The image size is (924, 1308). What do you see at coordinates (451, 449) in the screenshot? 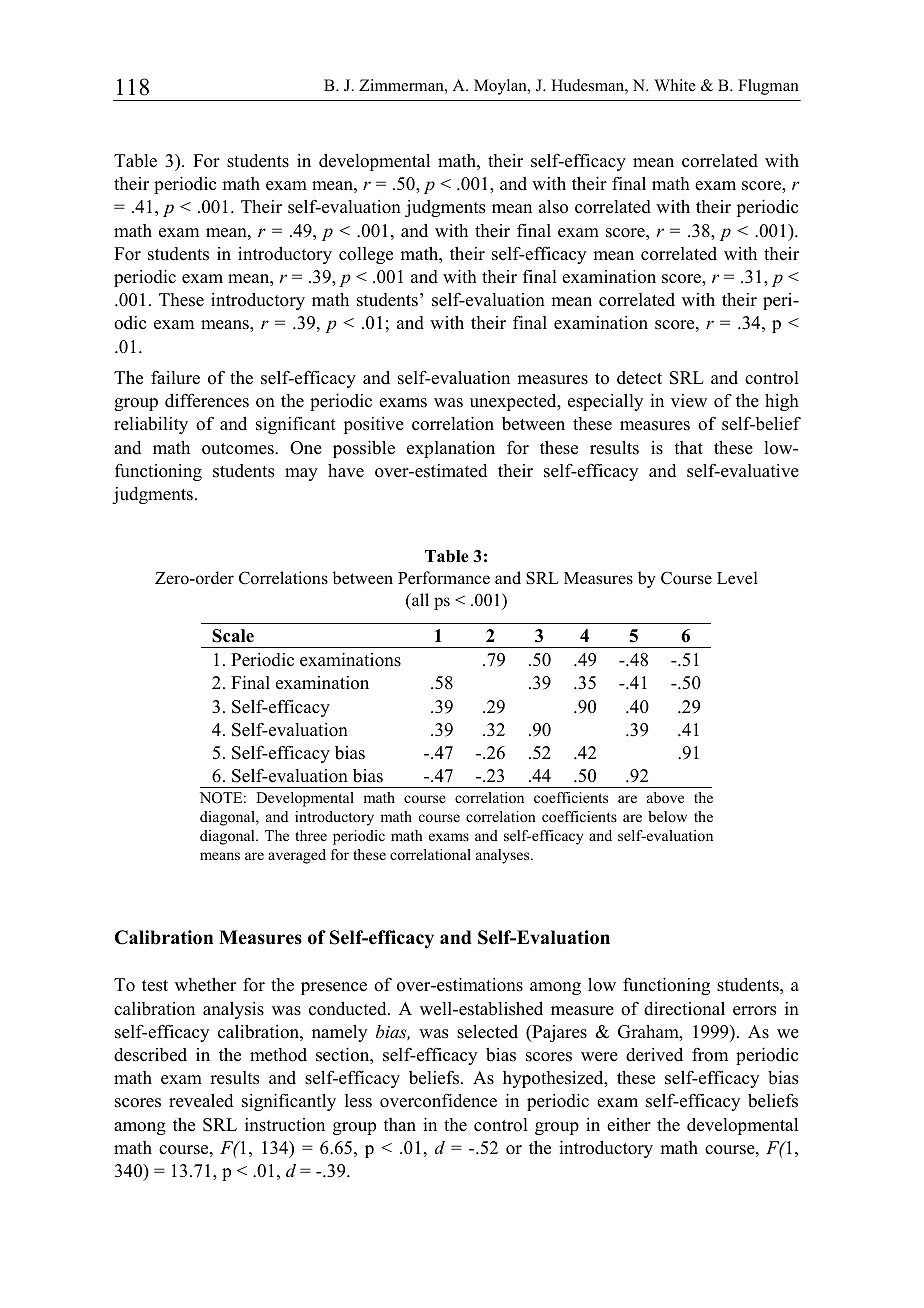
I see `explanation` at bounding box center [451, 449].
